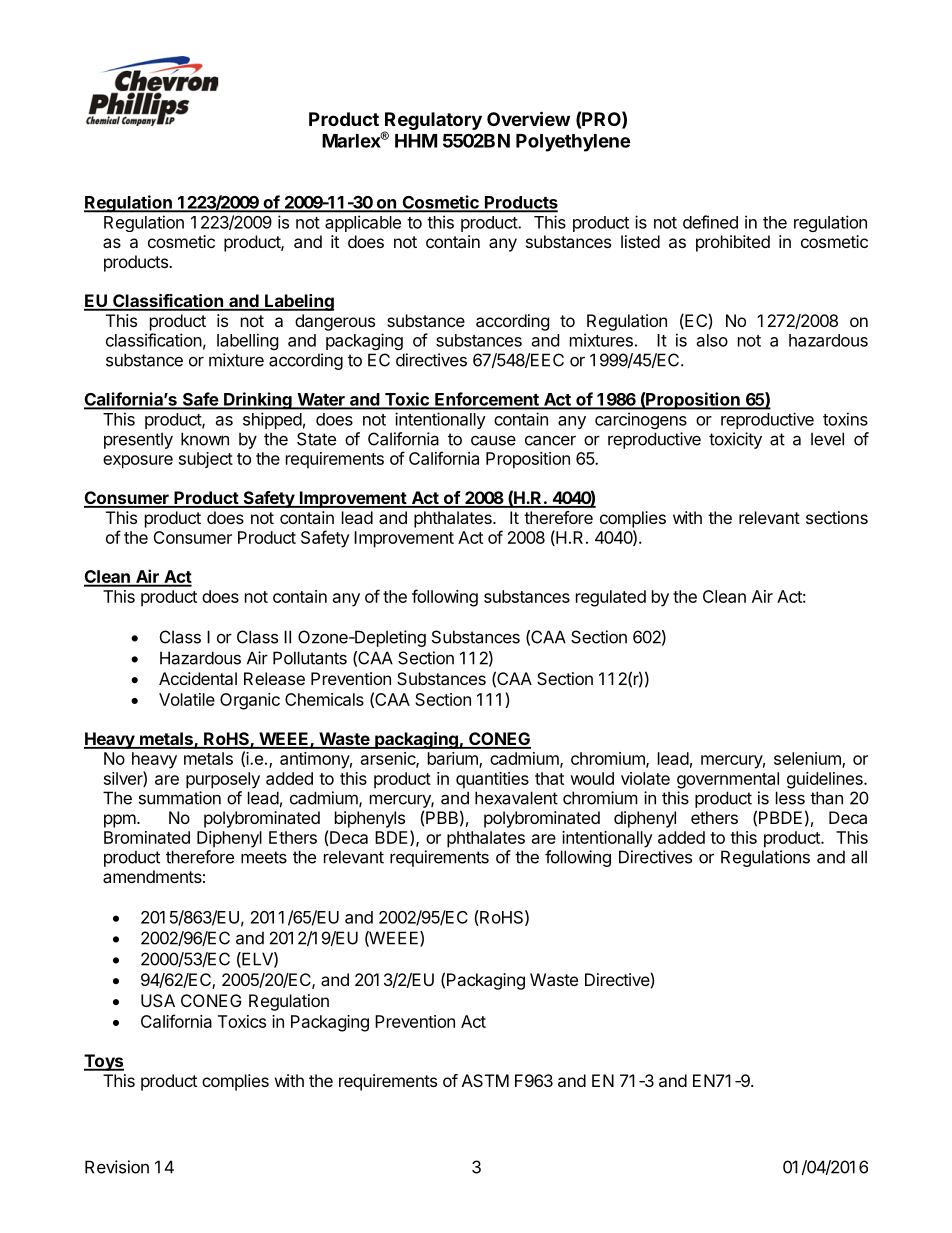 The width and height of the page is (952, 1233). I want to click on selenium, so click(808, 760).
